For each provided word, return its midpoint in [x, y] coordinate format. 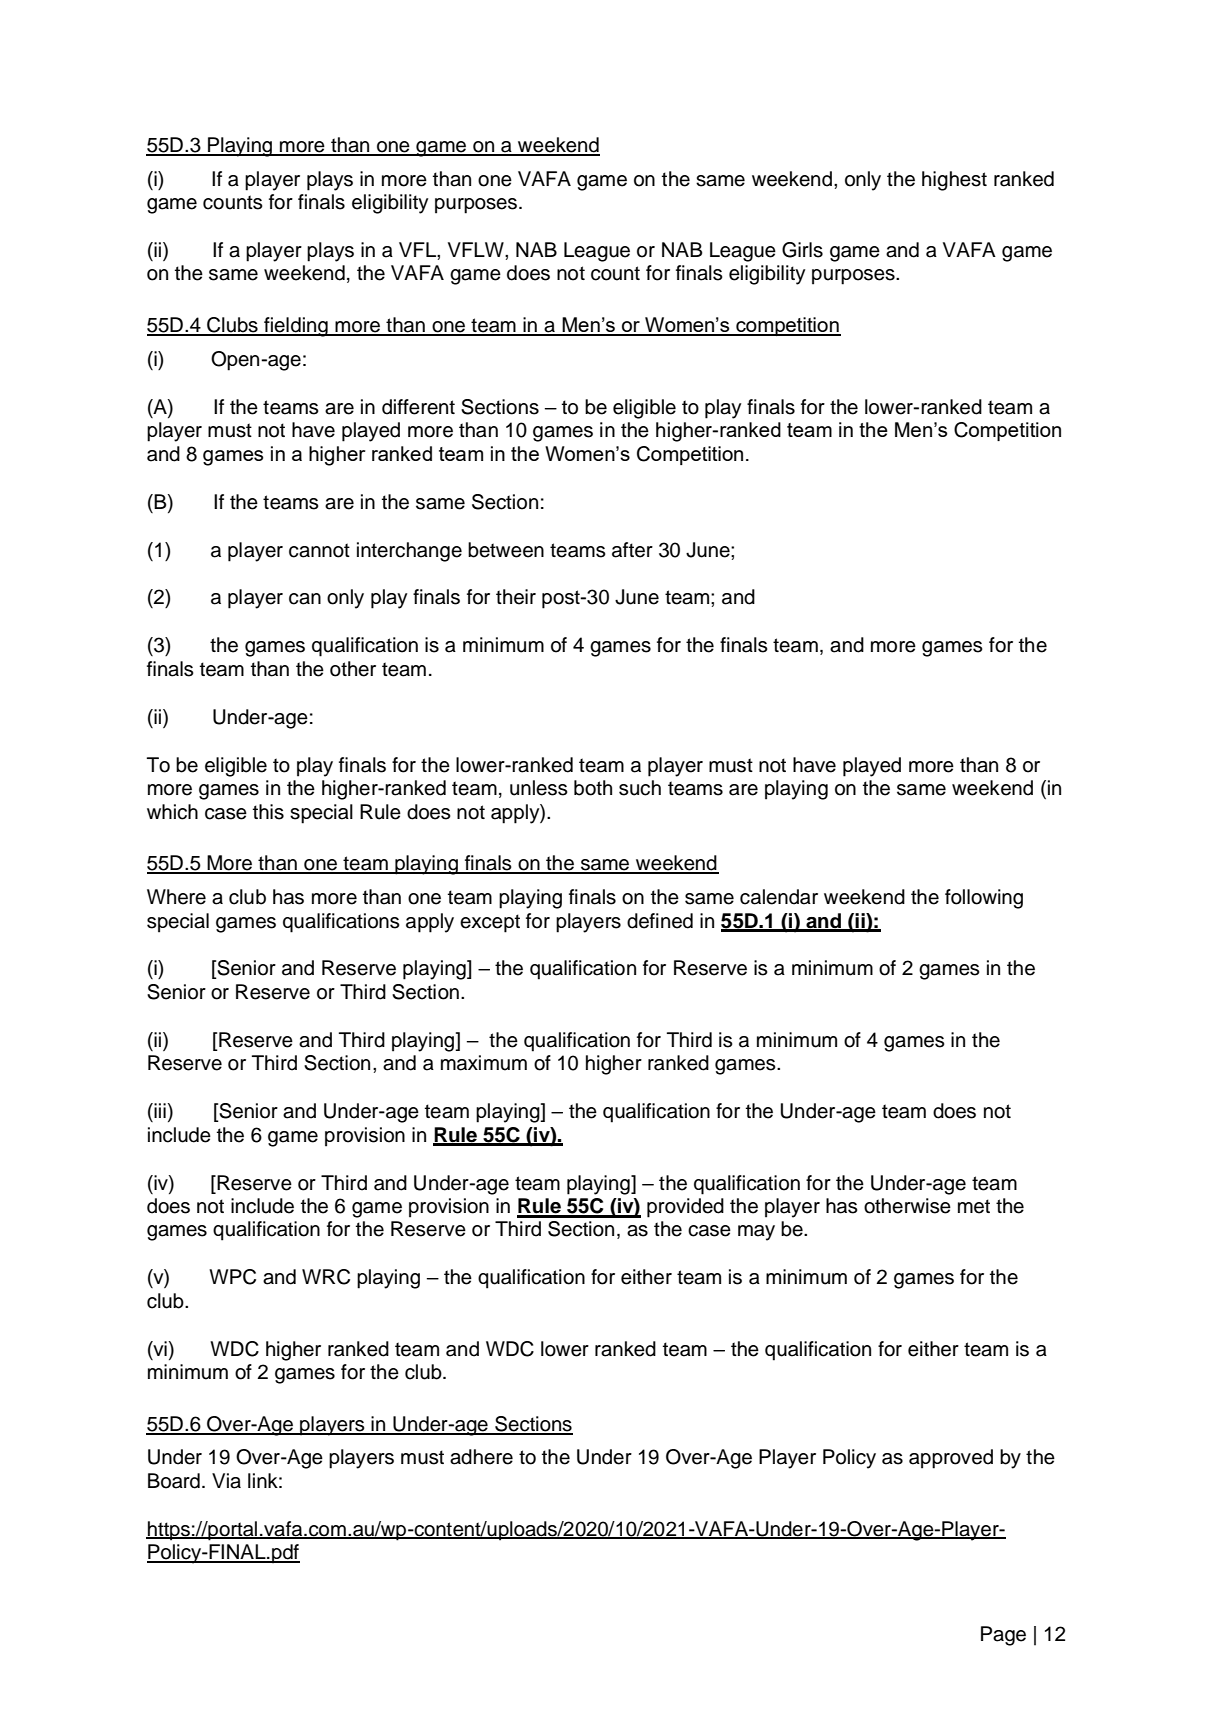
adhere [481, 1457]
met [974, 1206]
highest [954, 181]
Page [1003, 1636]
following [984, 899]
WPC [232, 1277]
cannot [319, 550]
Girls [802, 250]
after [632, 550]
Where [176, 897]
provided [685, 1208]
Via [226, 1481]
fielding [296, 327]
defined [660, 921]
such [640, 788]
